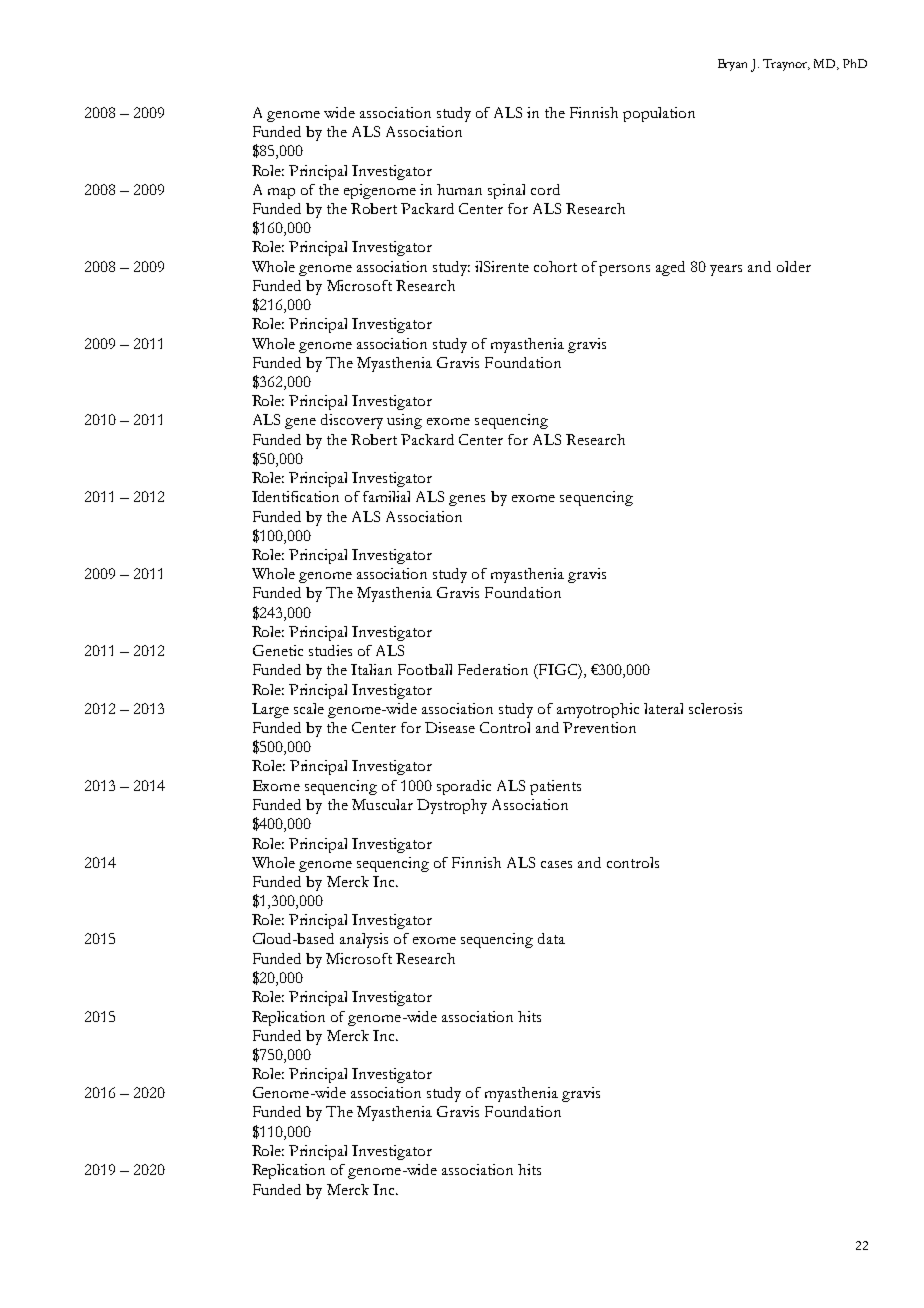  I want to click on analysis, so click(364, 940).
